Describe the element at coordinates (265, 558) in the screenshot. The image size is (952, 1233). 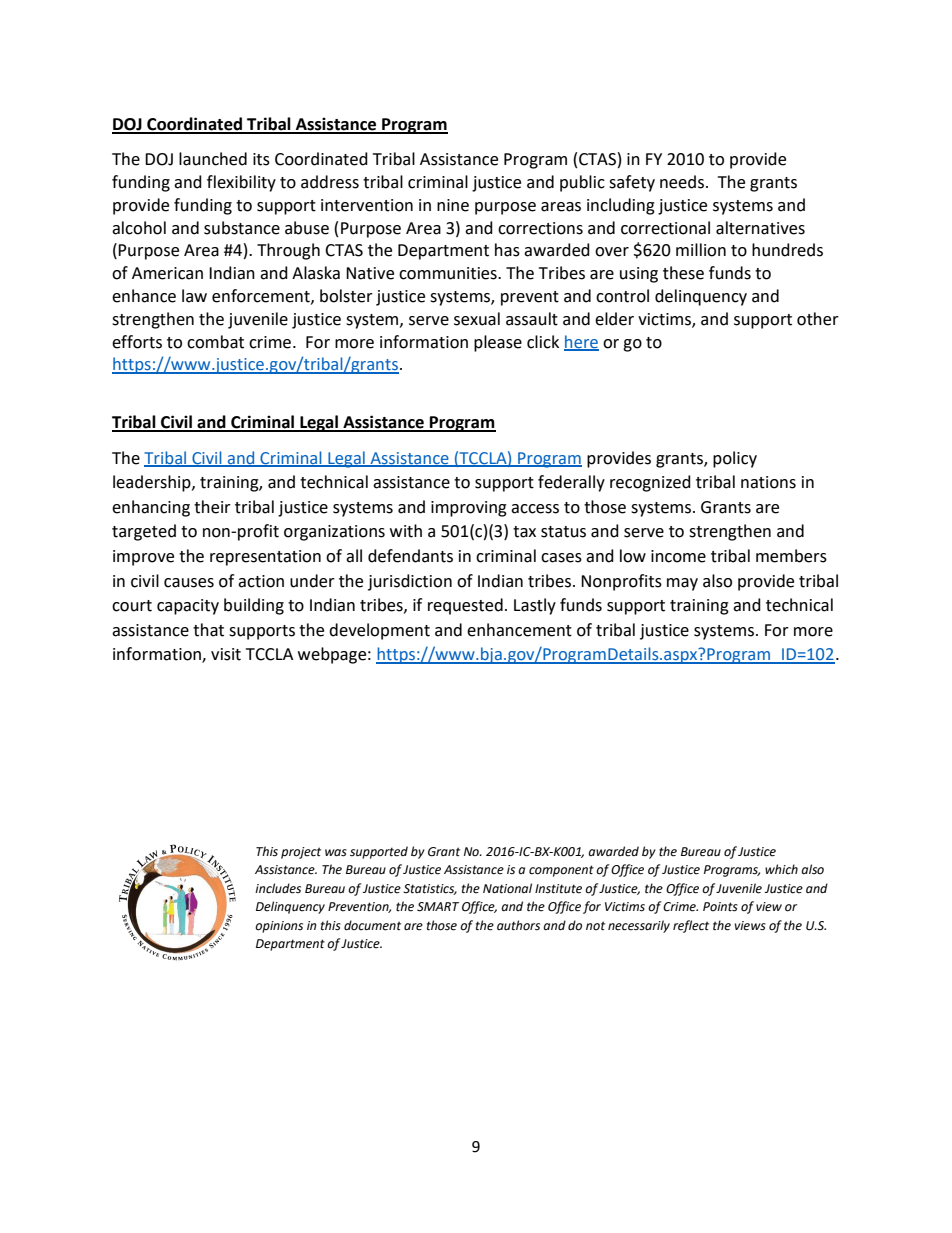
I see `representation` at that location.
